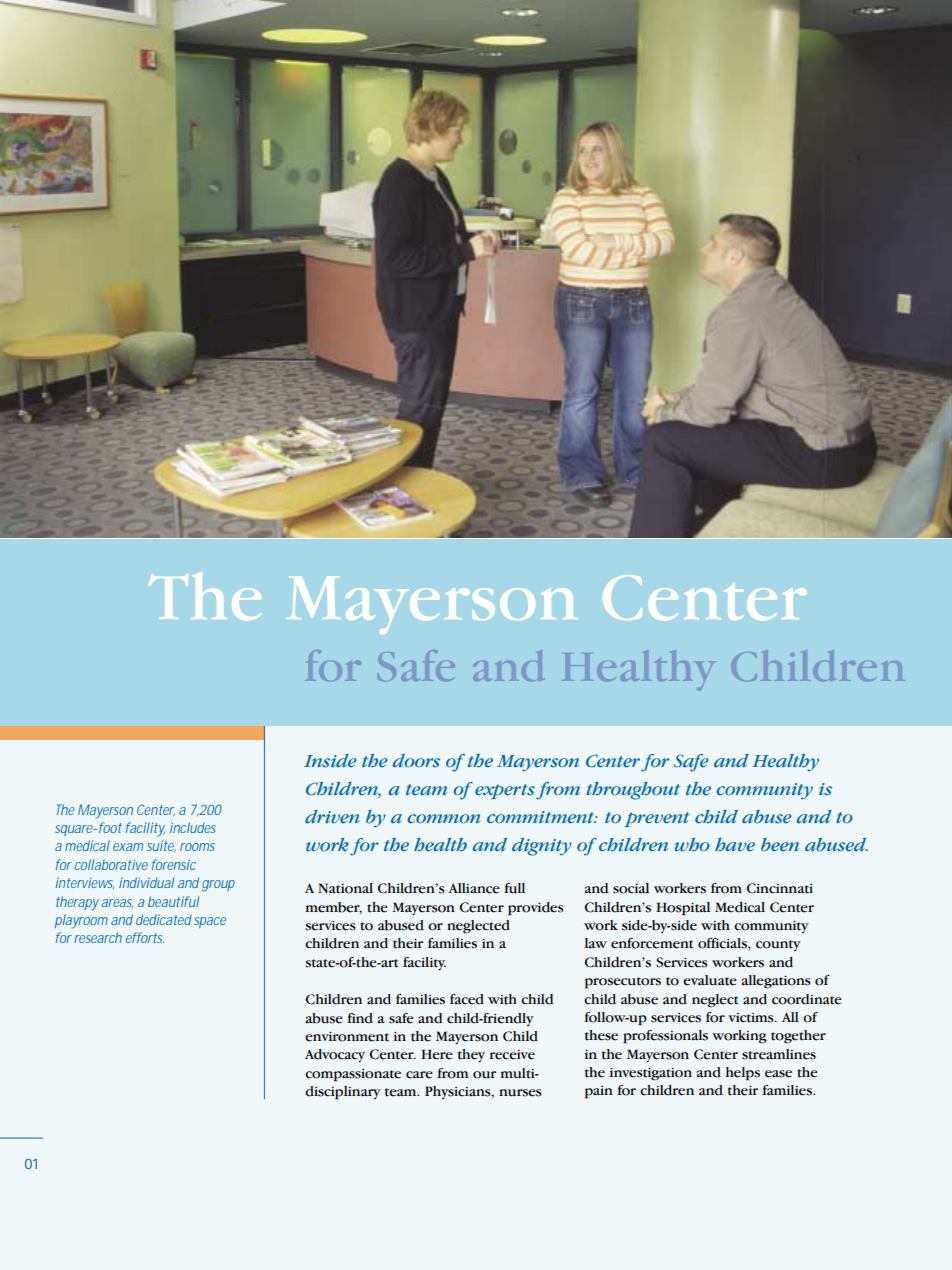 The height and width of the screenshot is (1270, 952). I want to click on efforts, so click(145, 937).
